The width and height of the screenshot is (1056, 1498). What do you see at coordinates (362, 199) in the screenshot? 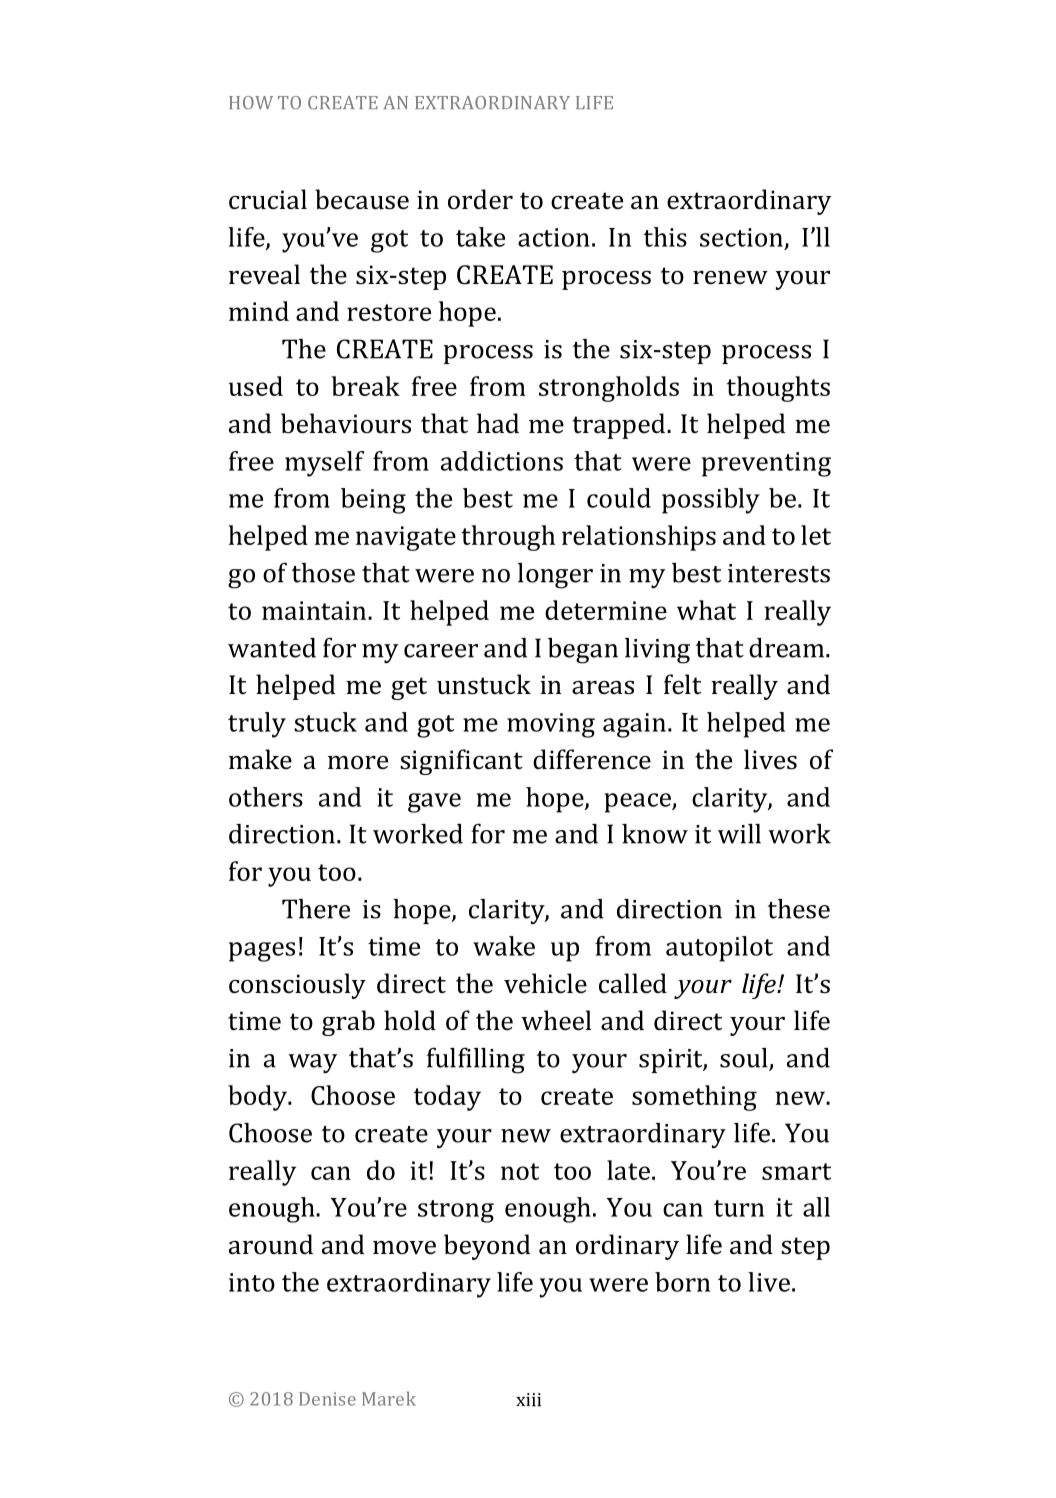
I see `because` at bounding box center [362, 199].
